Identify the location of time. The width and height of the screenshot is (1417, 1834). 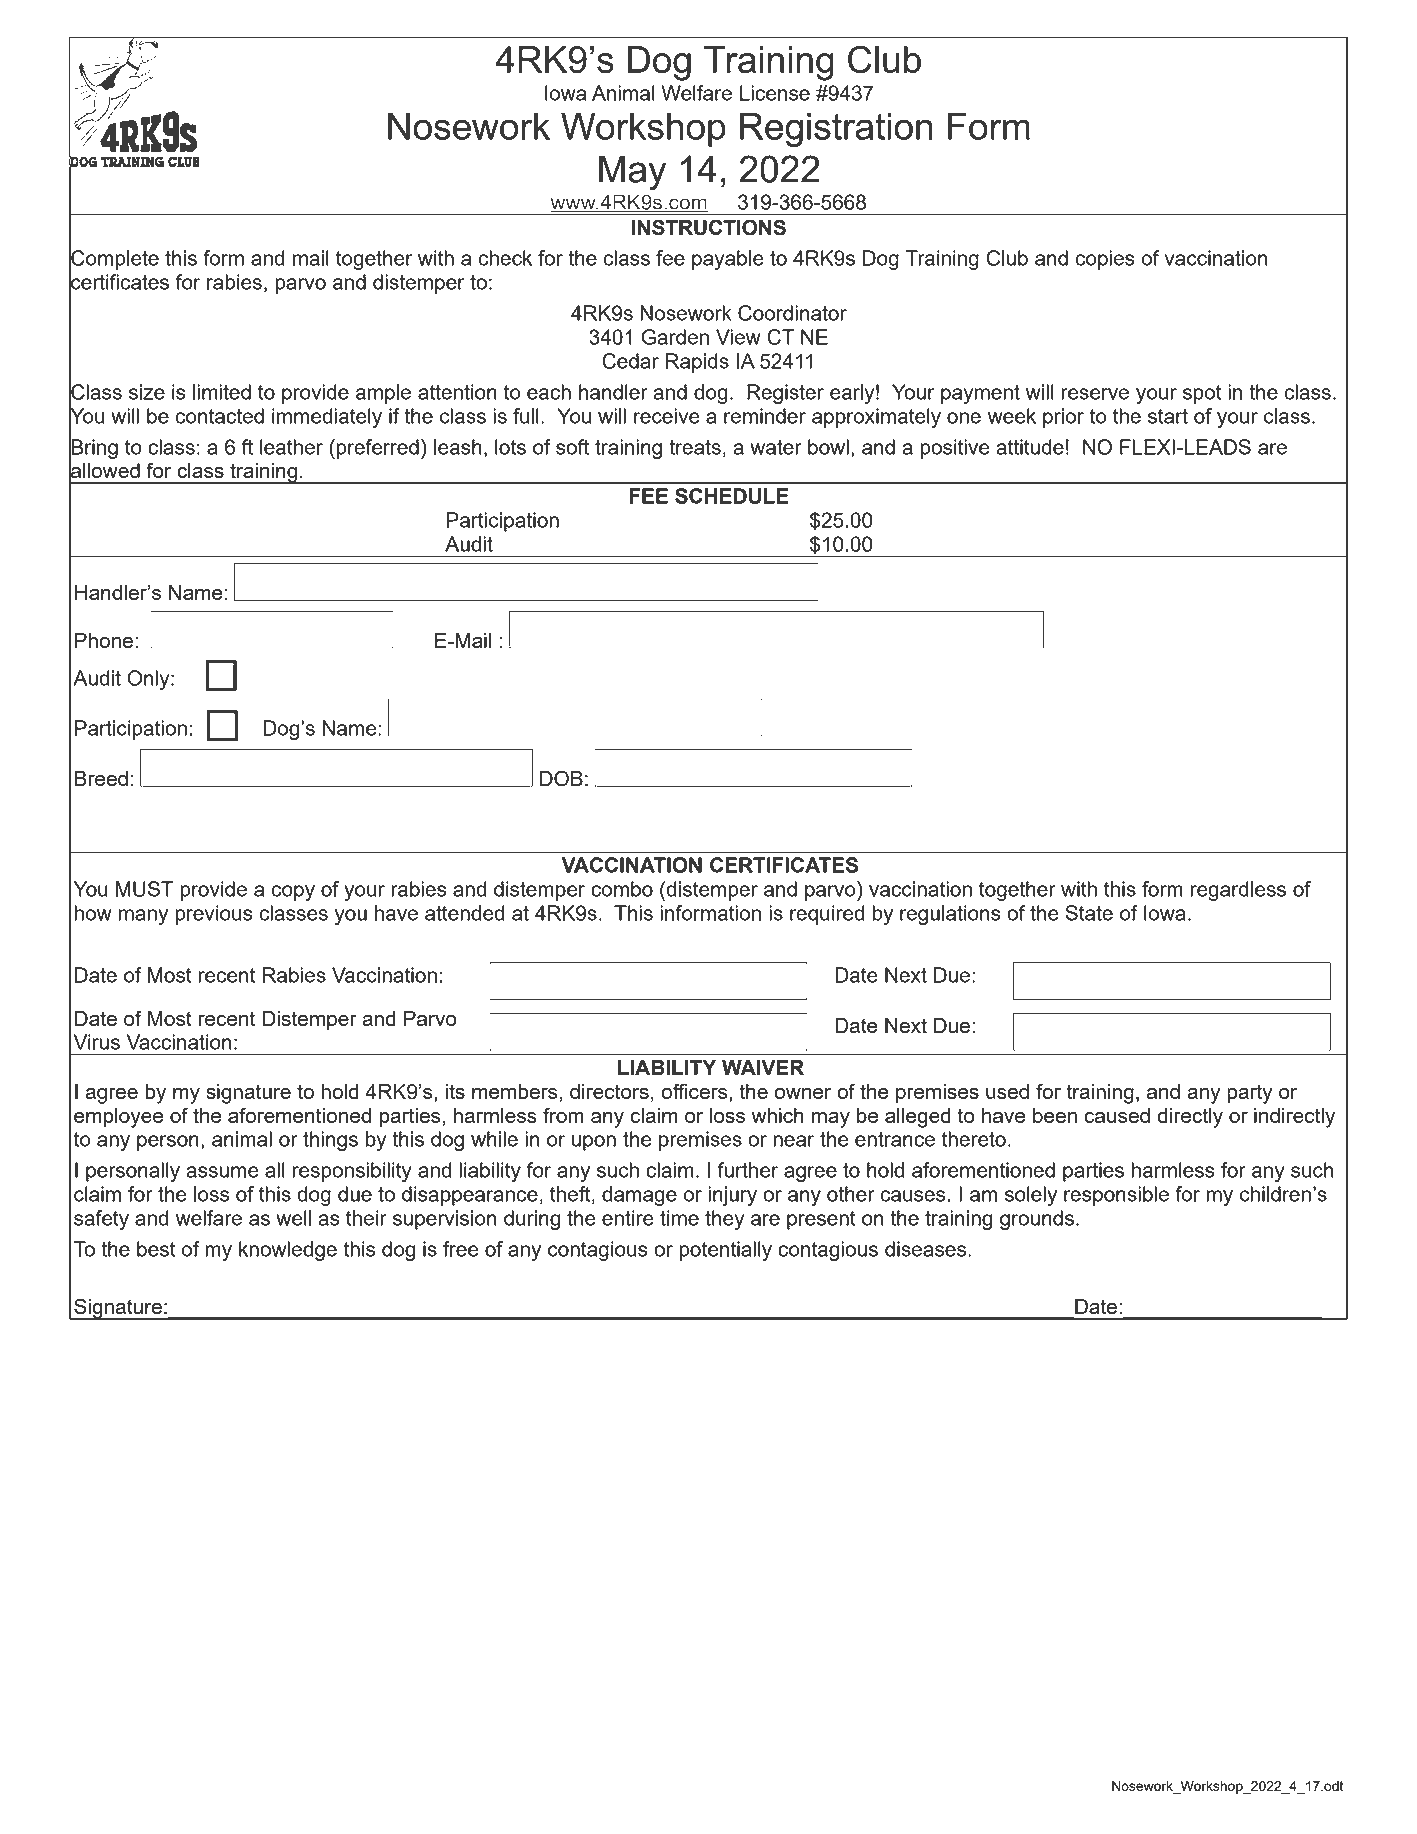
(679, 1218).
